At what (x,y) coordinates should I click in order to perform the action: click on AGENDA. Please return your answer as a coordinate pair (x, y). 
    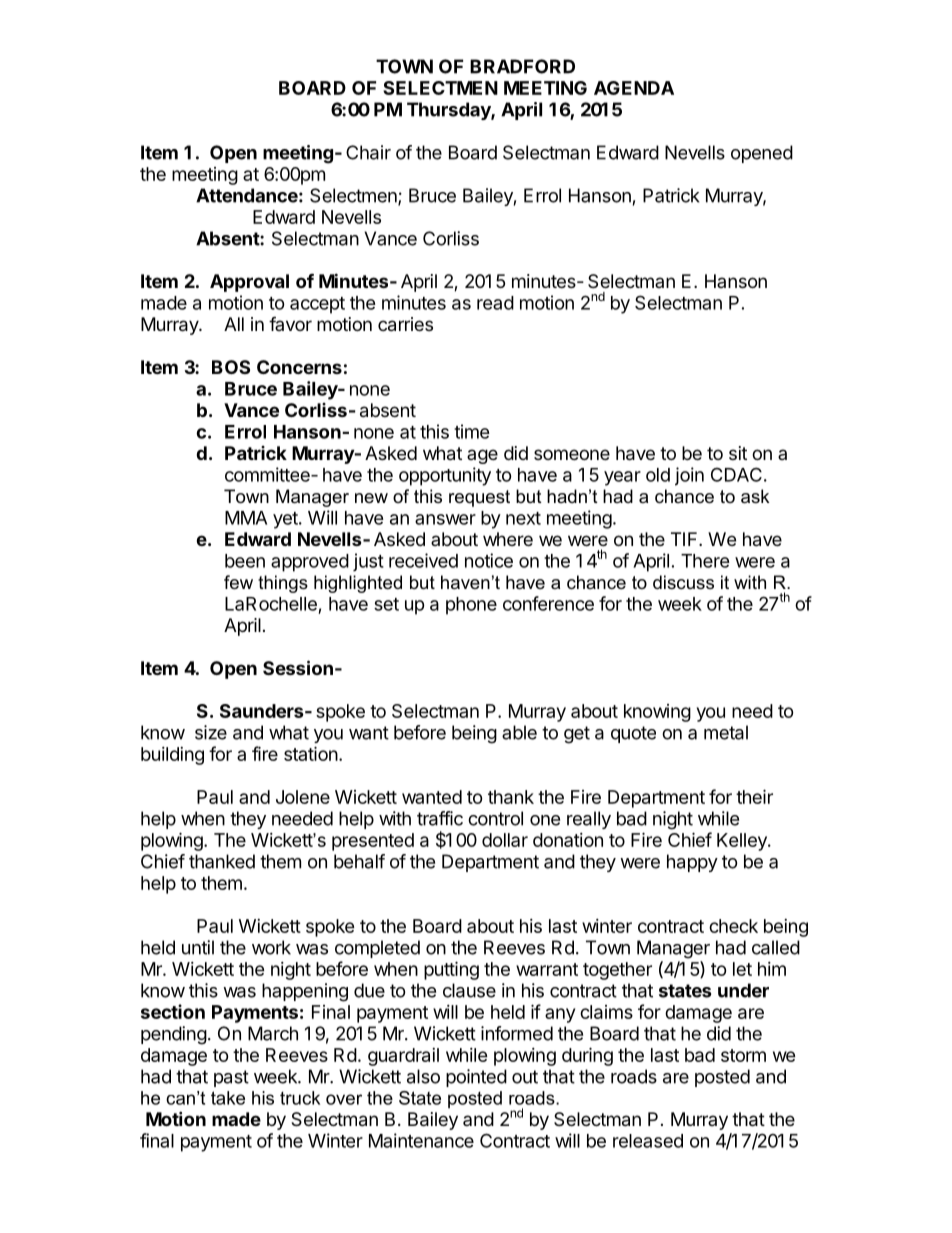
    Looking at the image, I should click on (634, 88).
